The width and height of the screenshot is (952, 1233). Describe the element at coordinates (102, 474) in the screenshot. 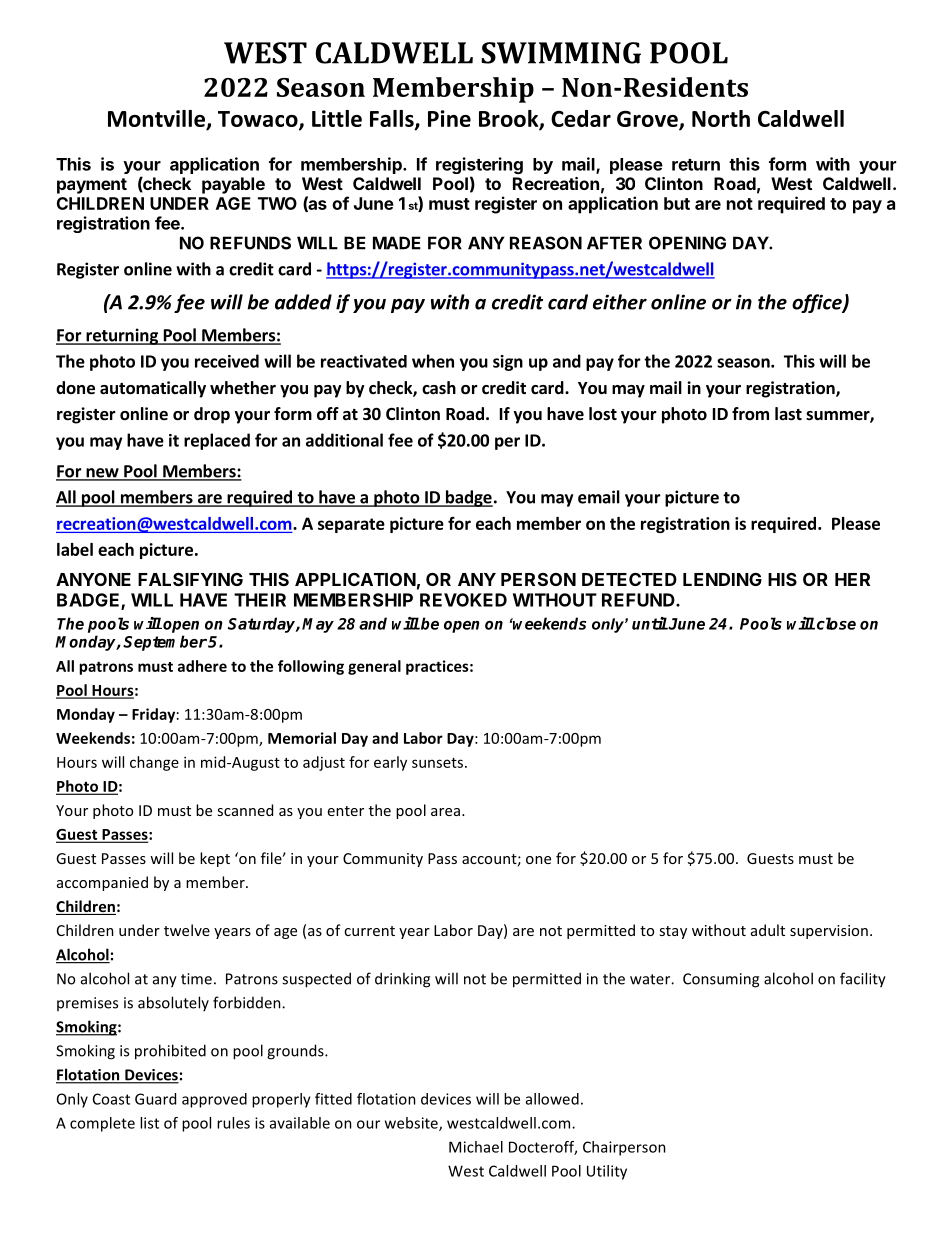

I see `new` at that location.
